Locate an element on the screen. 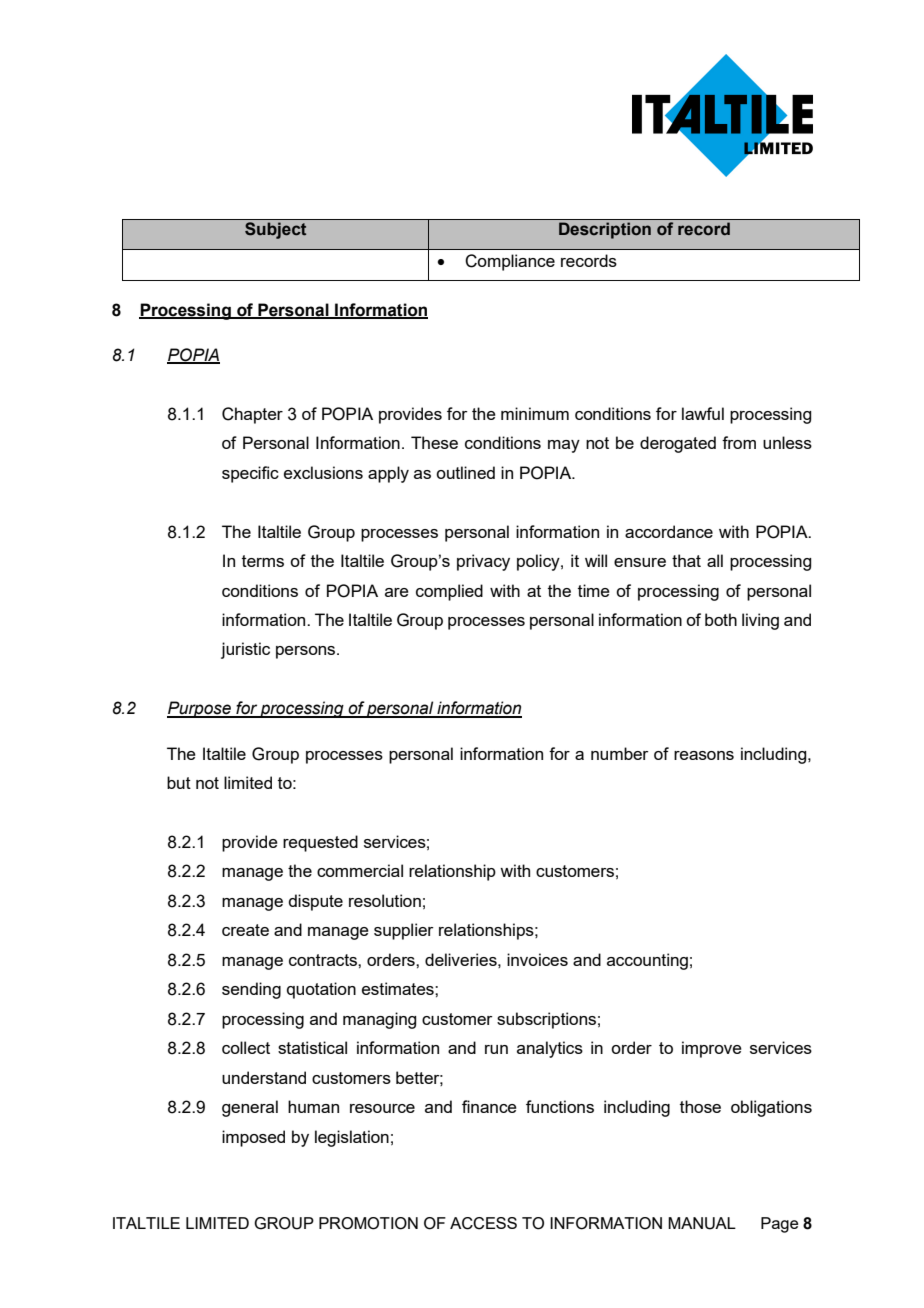  Description is located at coordinates (605, 230).
